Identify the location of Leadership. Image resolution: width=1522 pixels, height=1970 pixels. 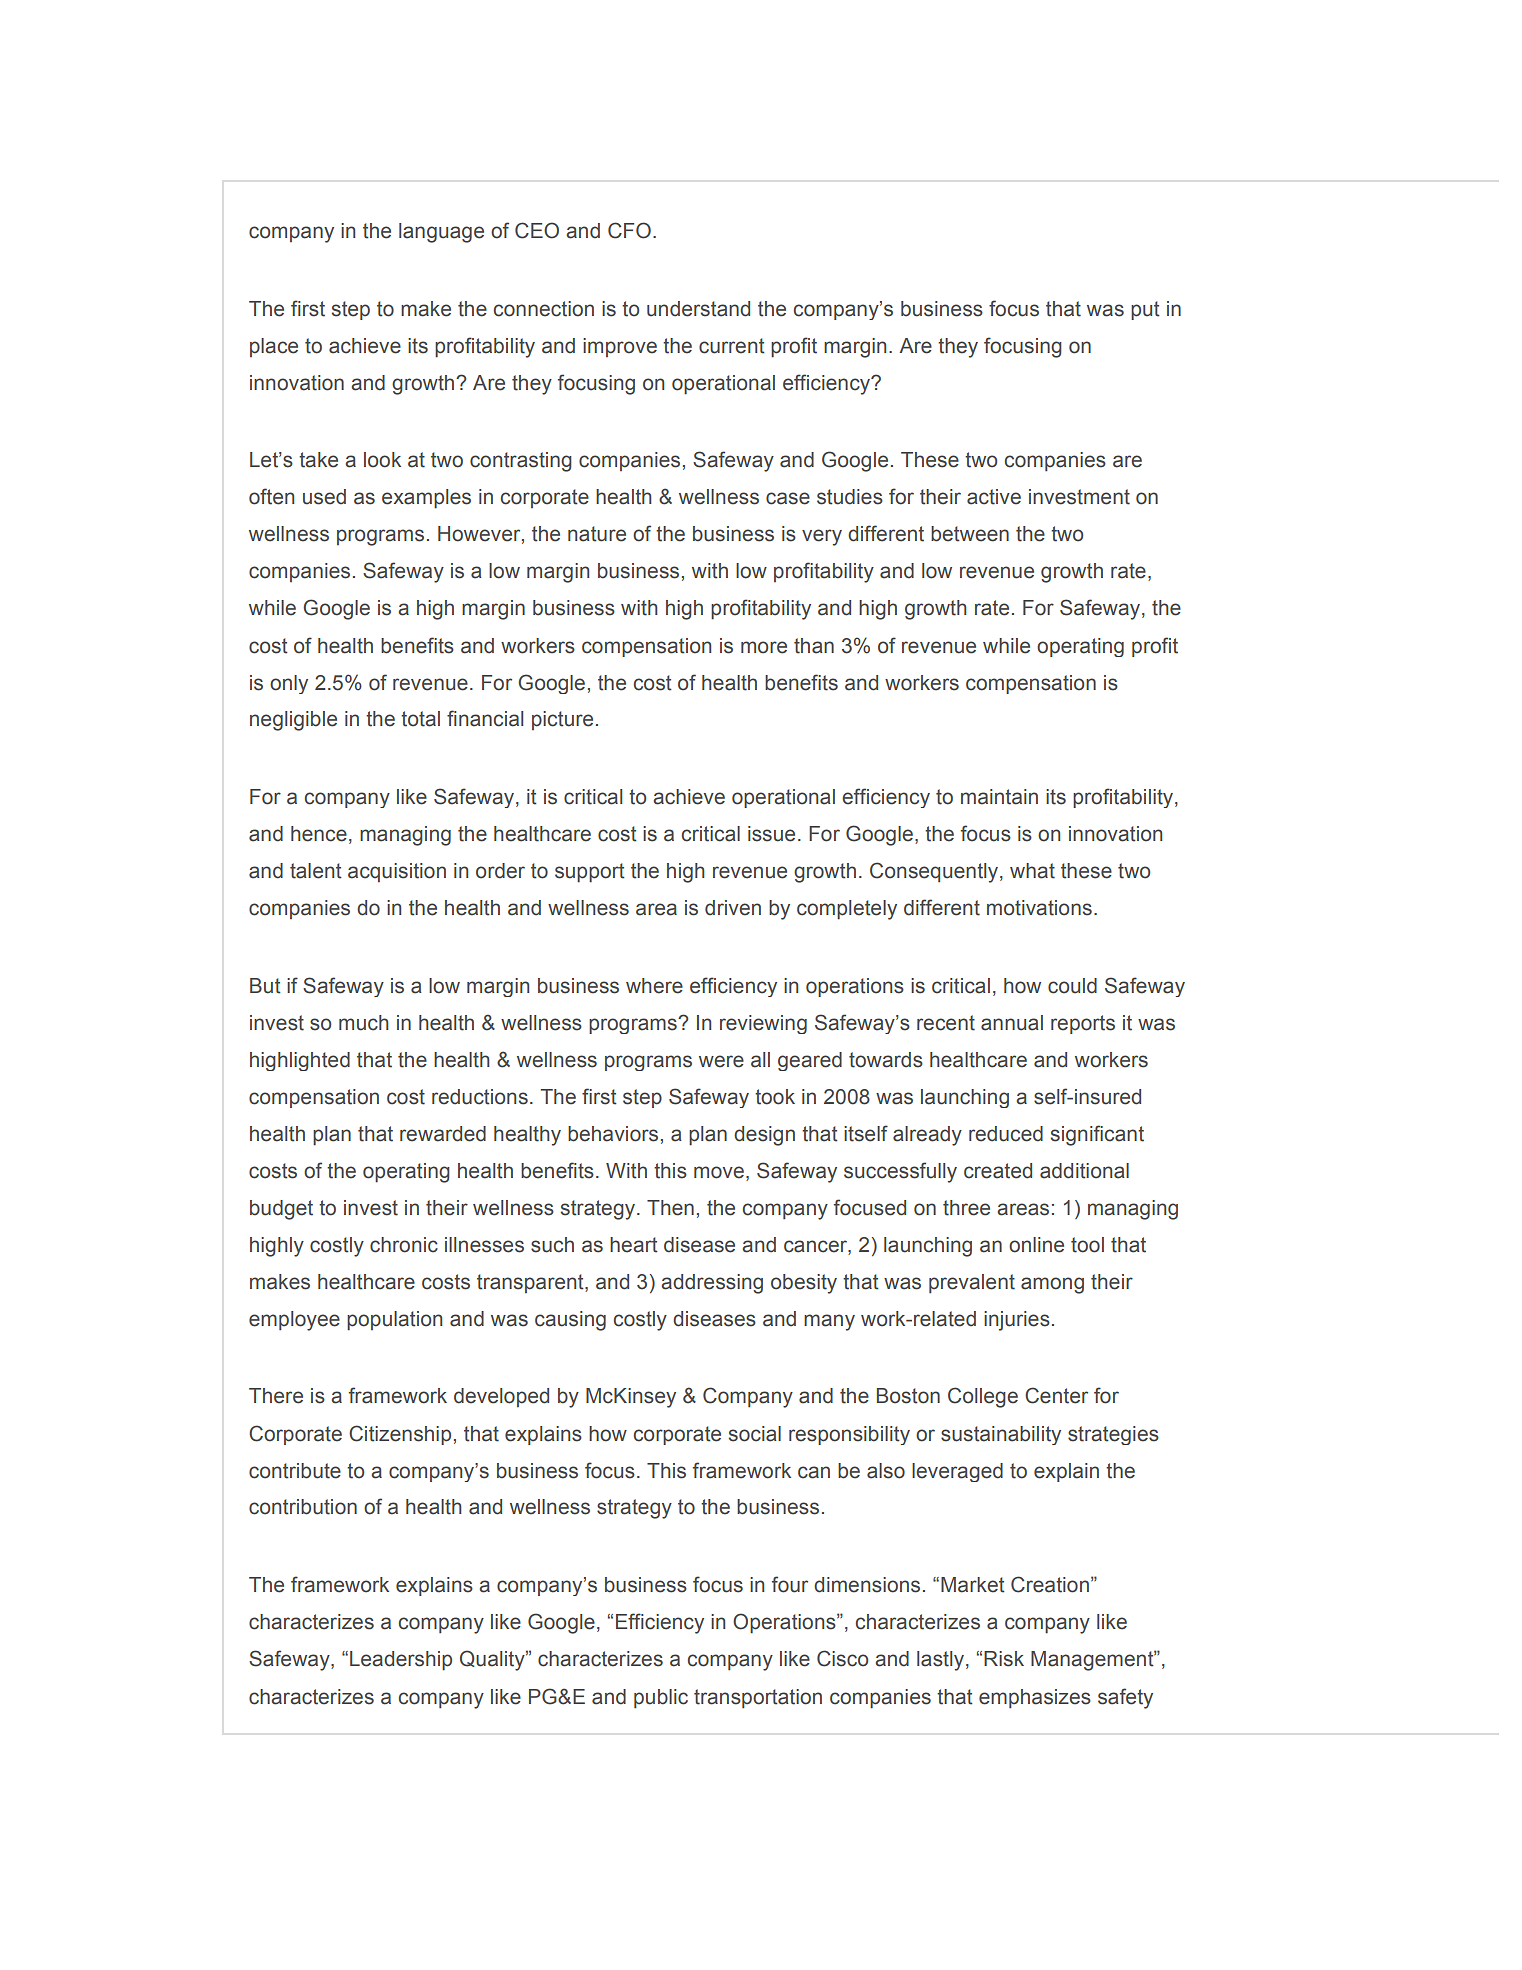
(401, 1661).
